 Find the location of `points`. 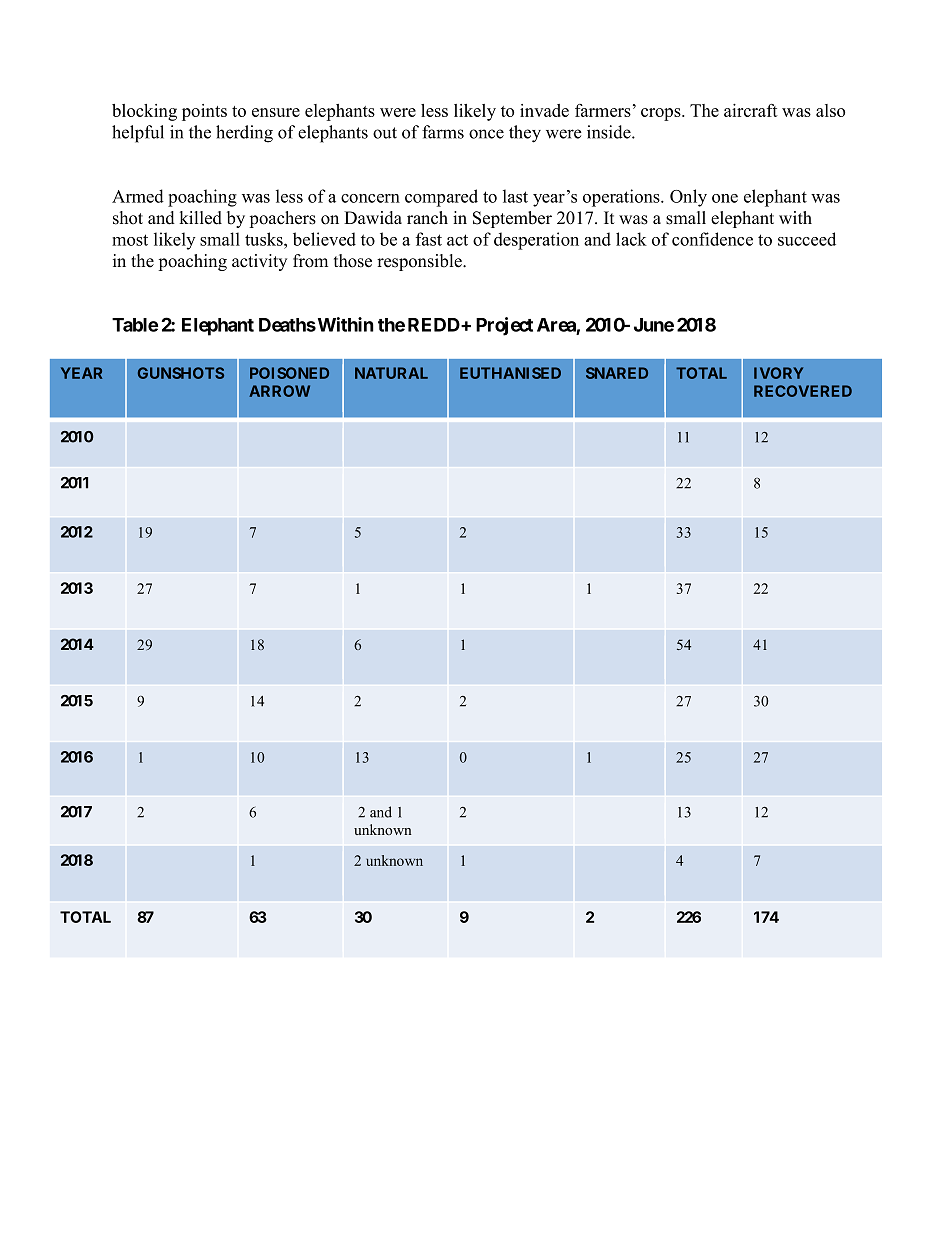

points is located at coordinates (204, 112).
